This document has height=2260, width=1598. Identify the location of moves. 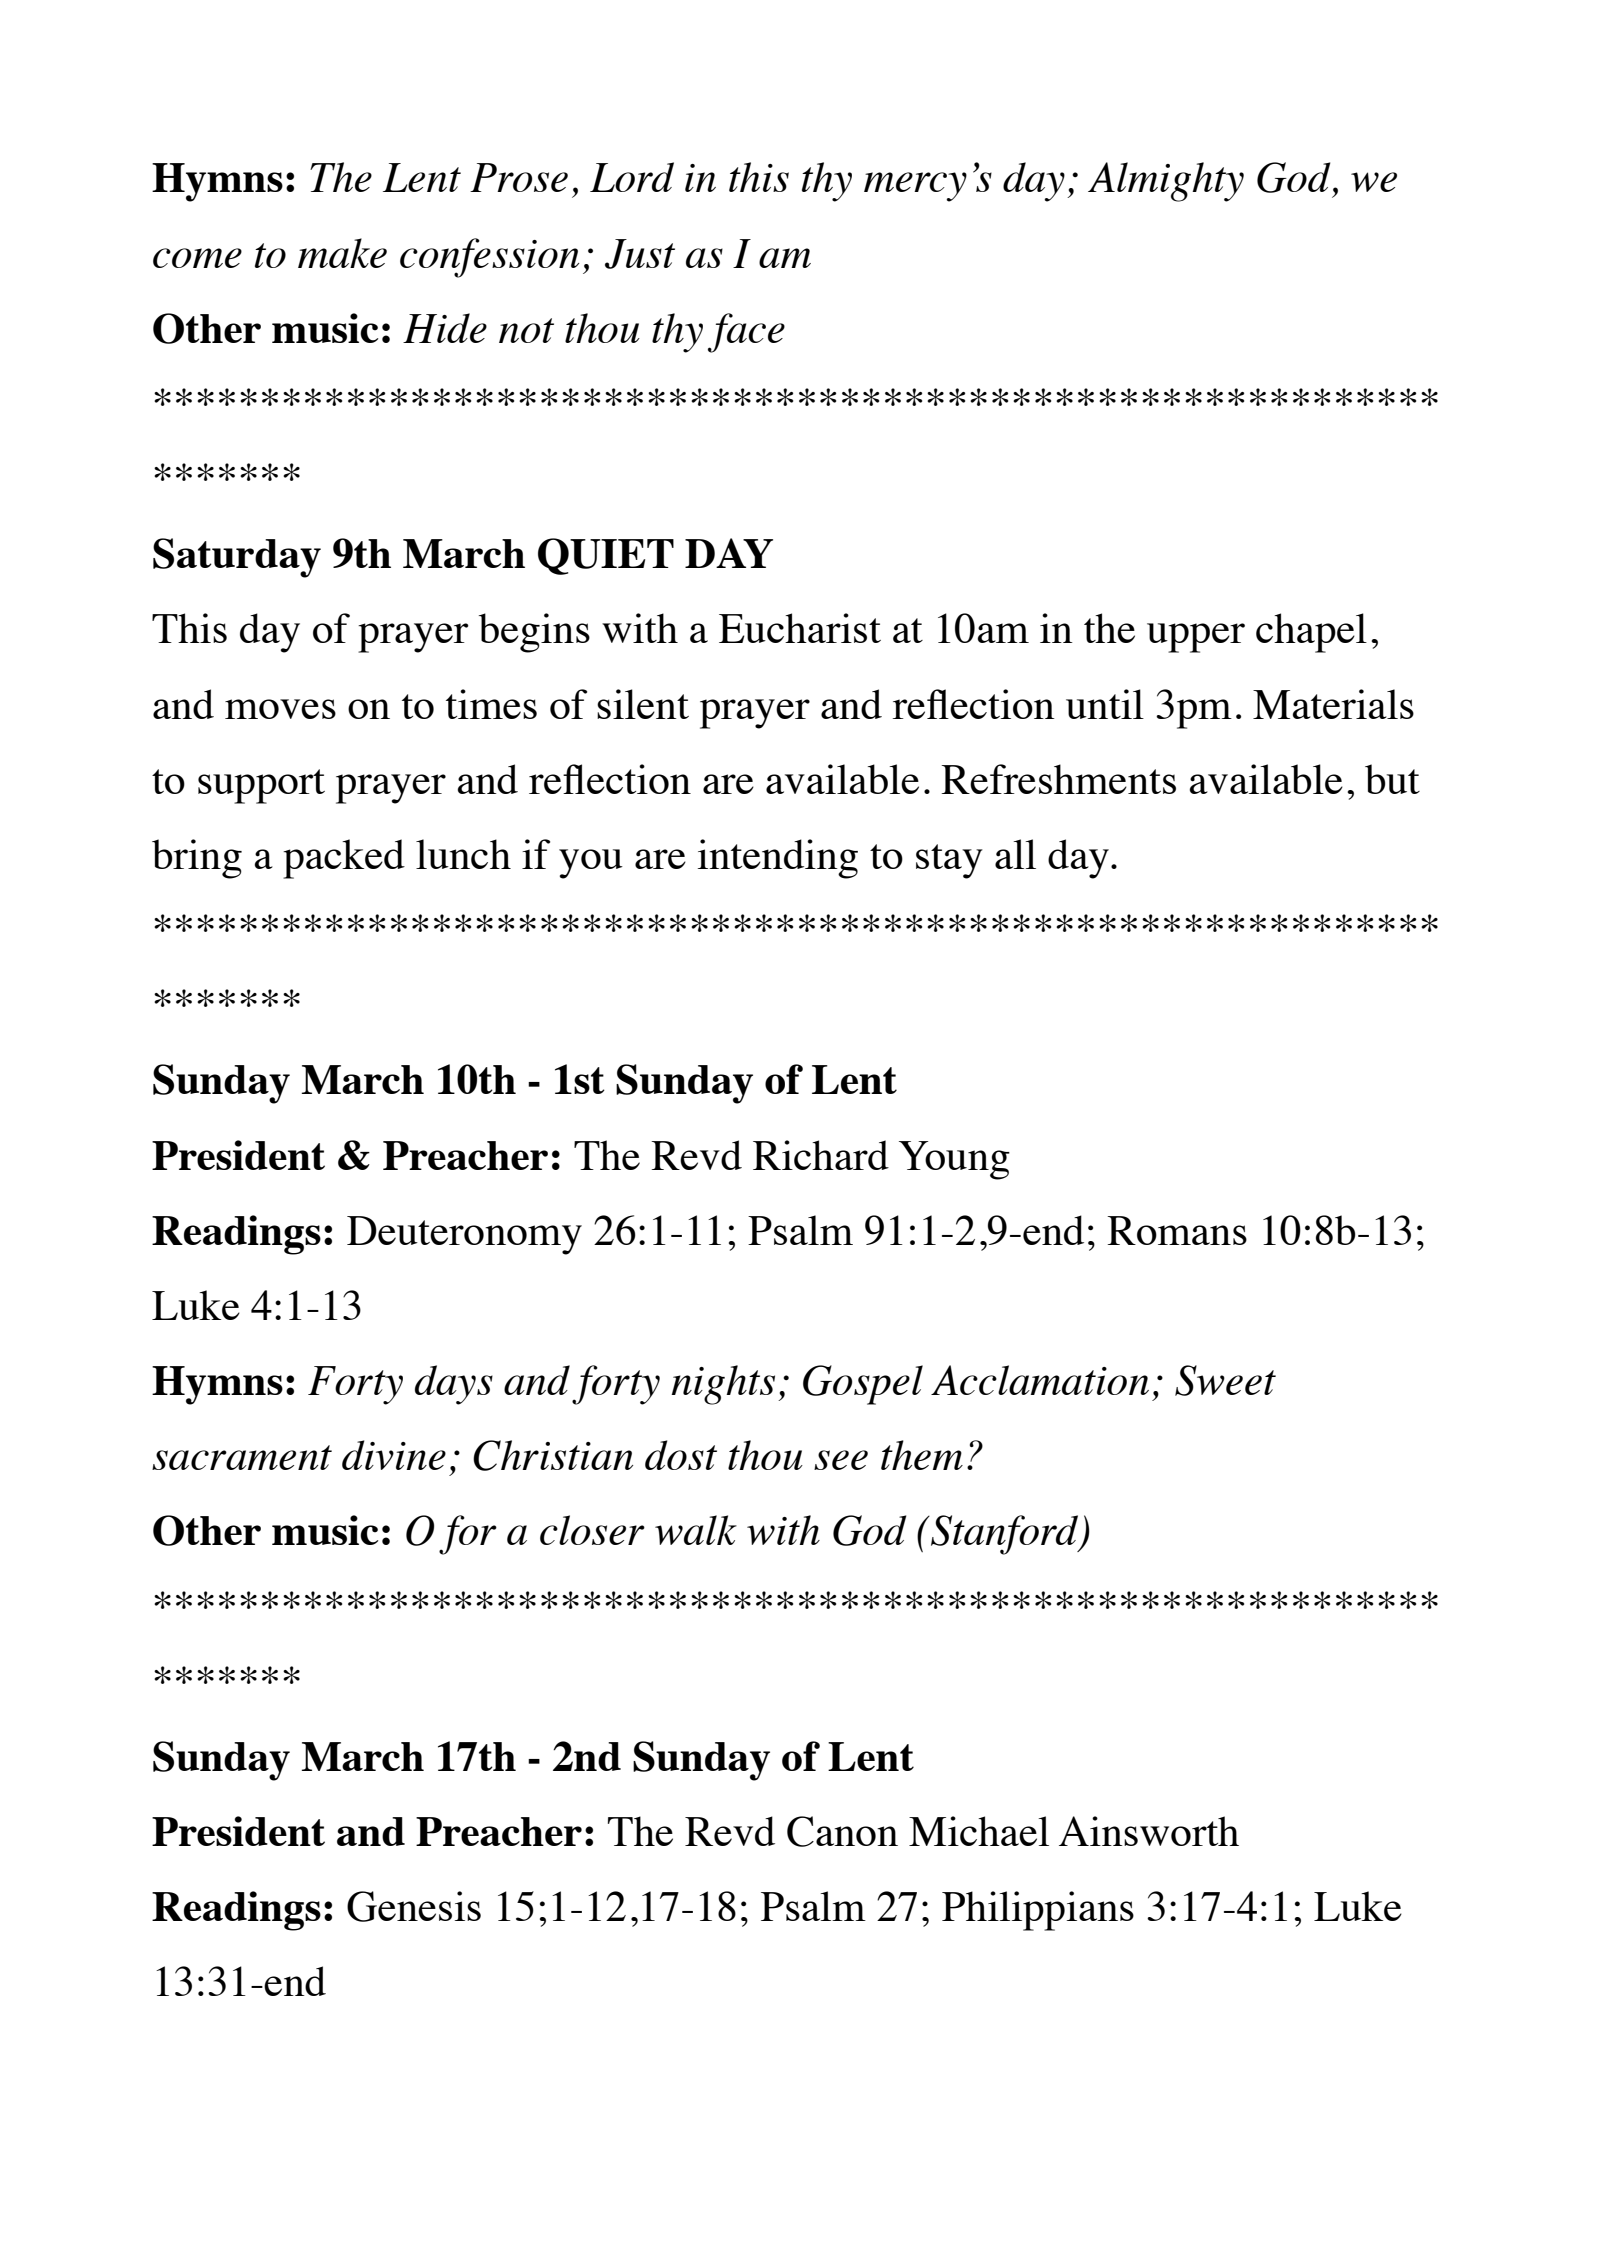
(280, 709).
